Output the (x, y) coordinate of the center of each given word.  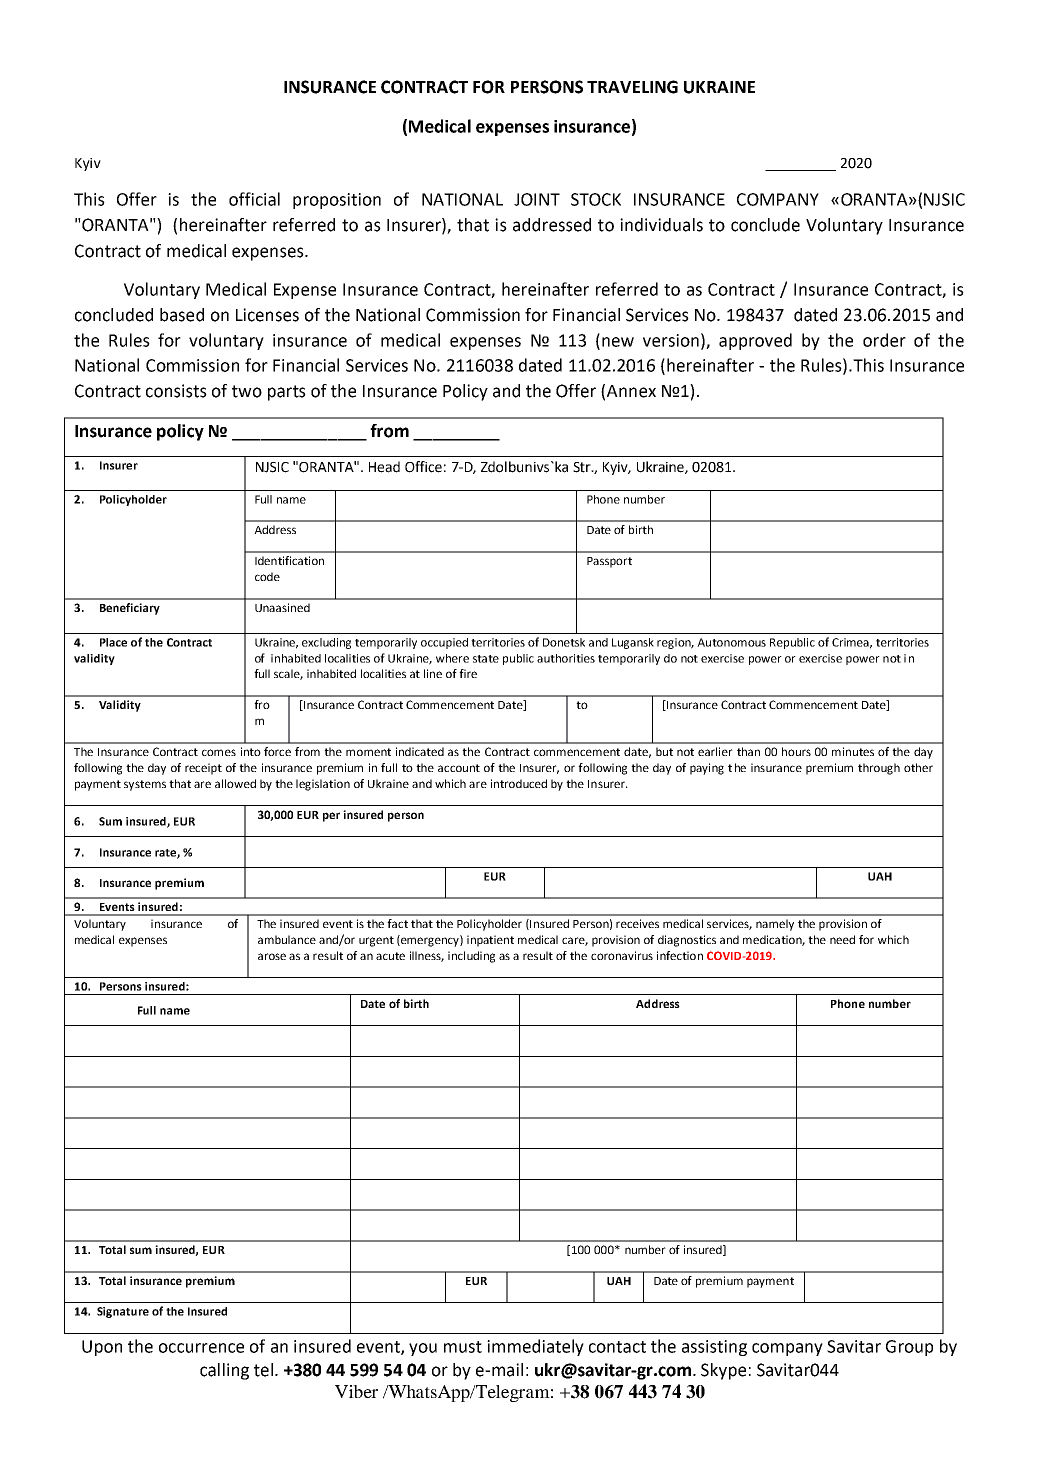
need (842, 939)
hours (796, 751)
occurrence (201, 1348)
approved (755, 341)
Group (909, 1348)
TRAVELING (632, 87)
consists (176, 391)
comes (219, 752)
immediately (535, 1347)
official (254, 199)
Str (583, 467)
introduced (519, 783)
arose (272, 956)
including (471, 957)
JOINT (537, 199)
